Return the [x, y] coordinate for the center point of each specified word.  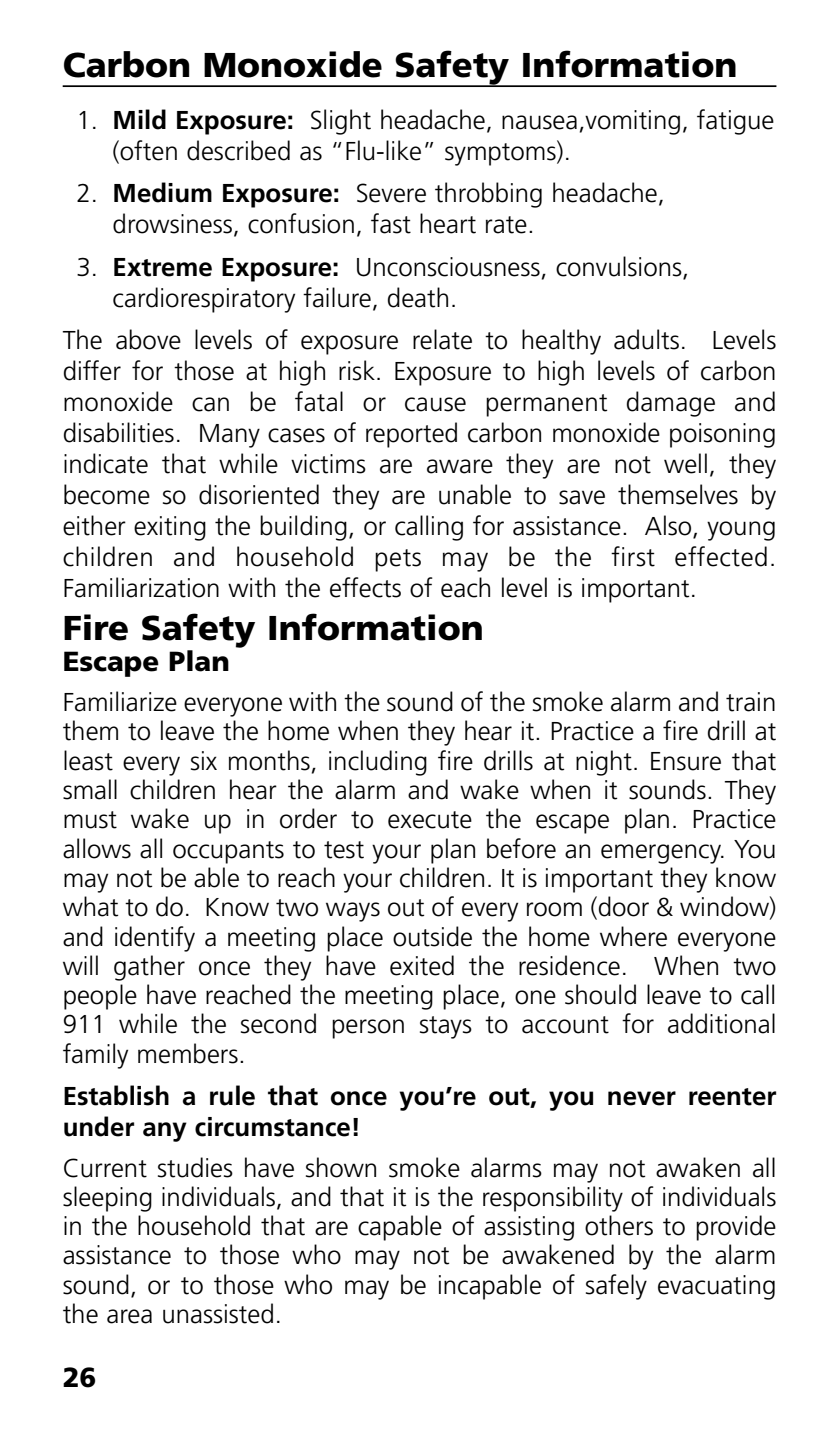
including [378, 763]
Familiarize [120, 701]
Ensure [686, 761]
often [147, 151]
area [129, 1316]
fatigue [735, 122]
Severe [391, 193]
